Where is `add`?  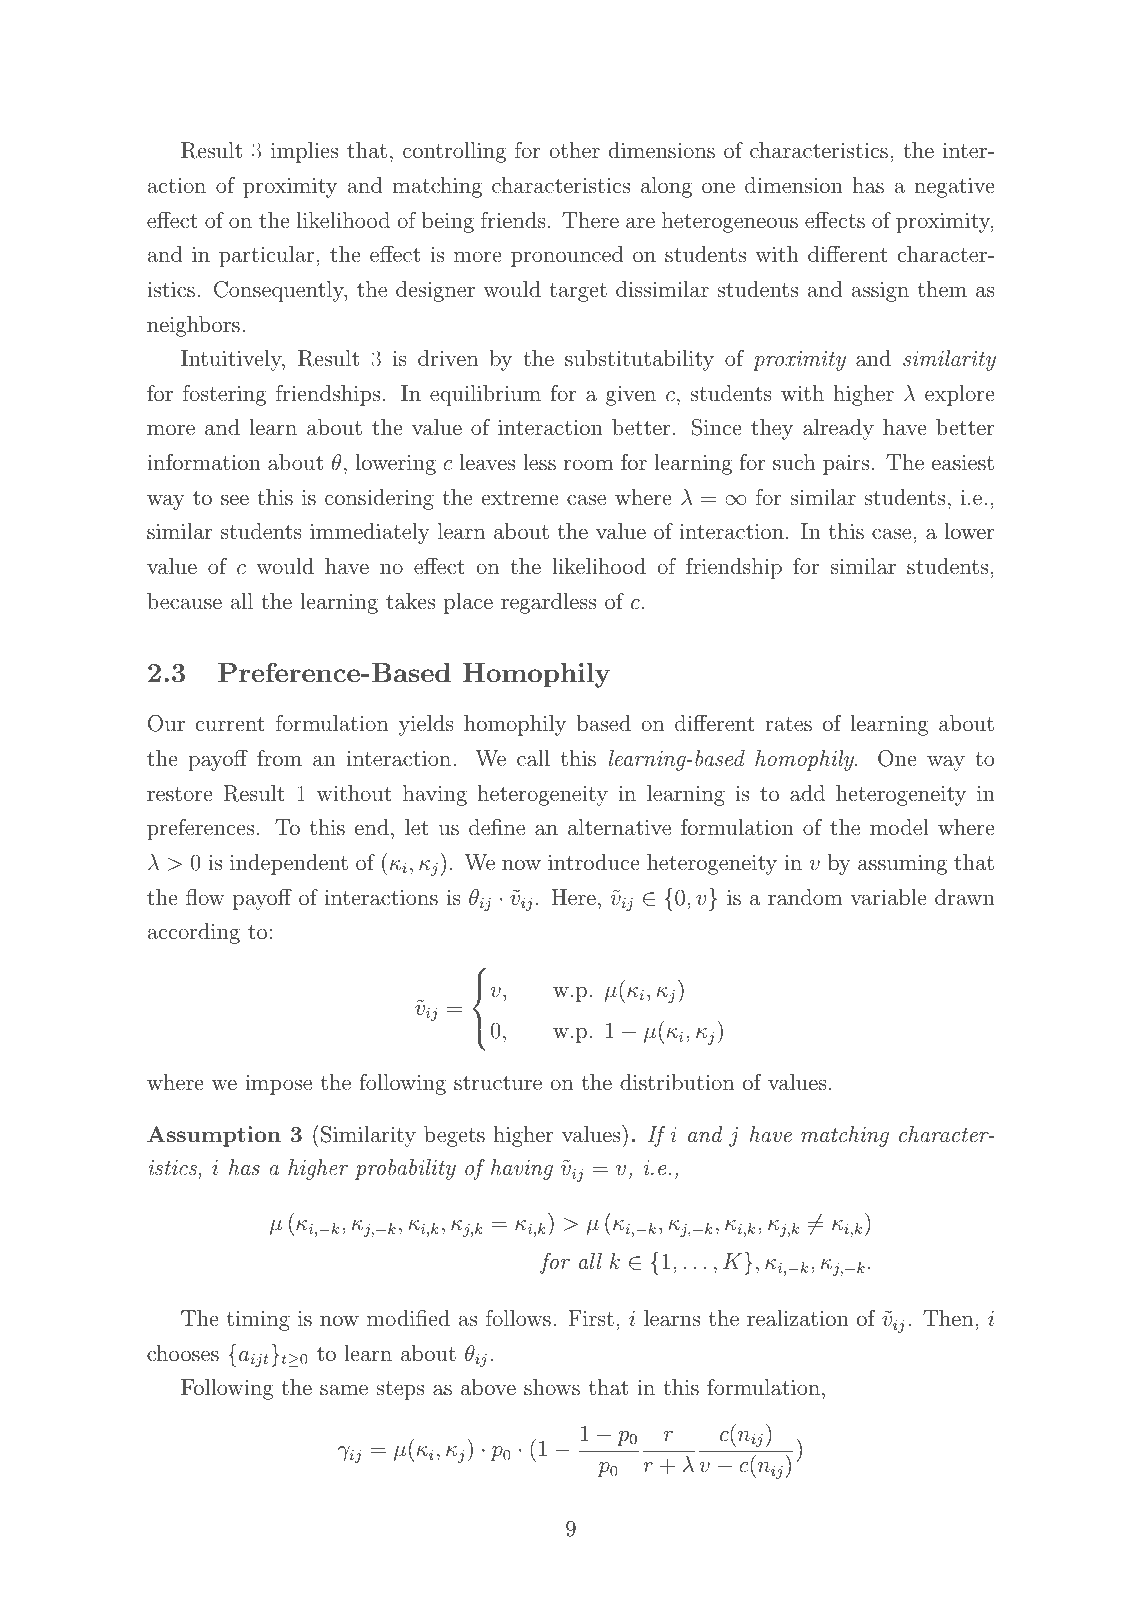
add is located at coordinates (807, 793).
